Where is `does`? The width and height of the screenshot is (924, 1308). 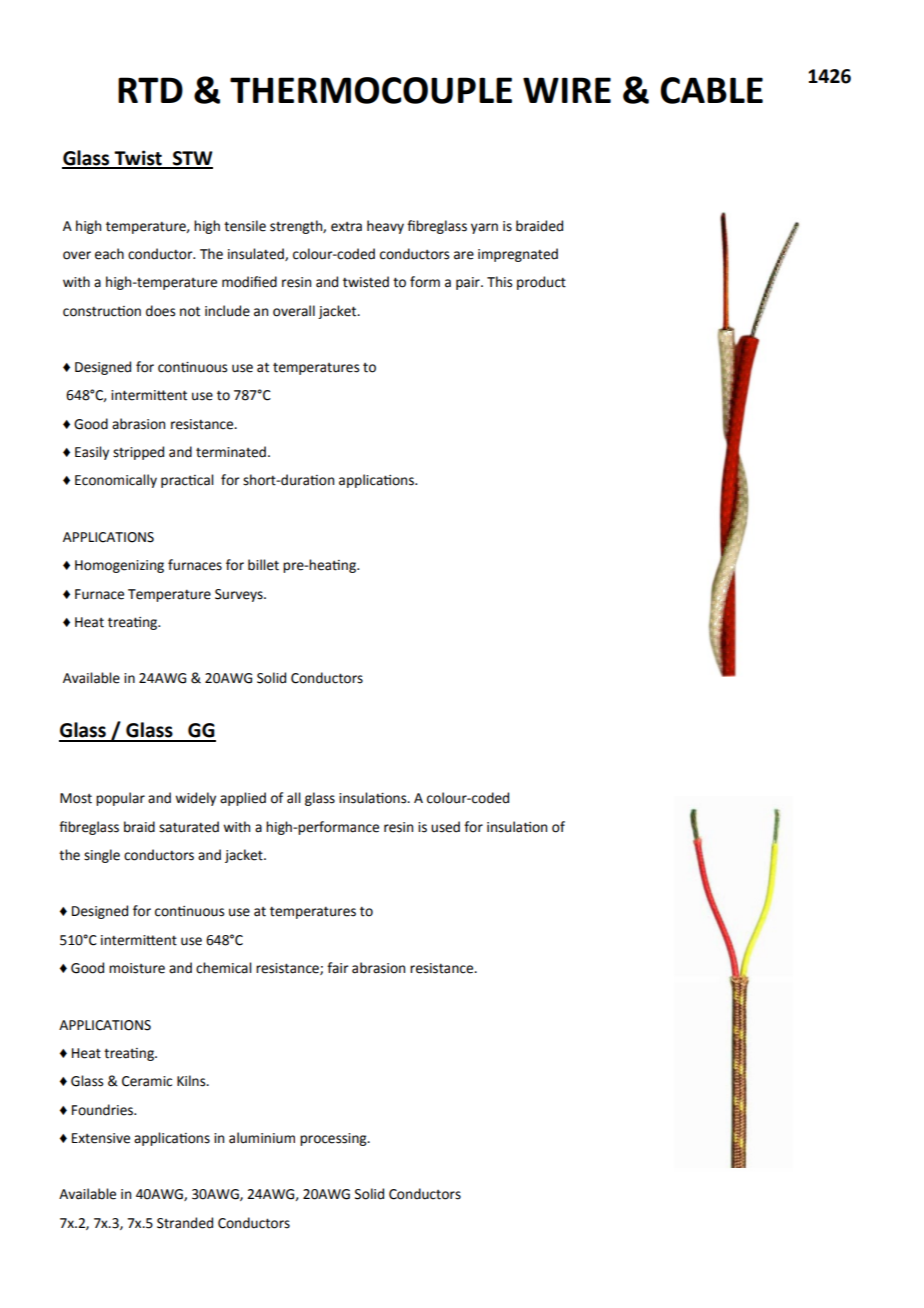 does is located at coordinates (160, 311).
